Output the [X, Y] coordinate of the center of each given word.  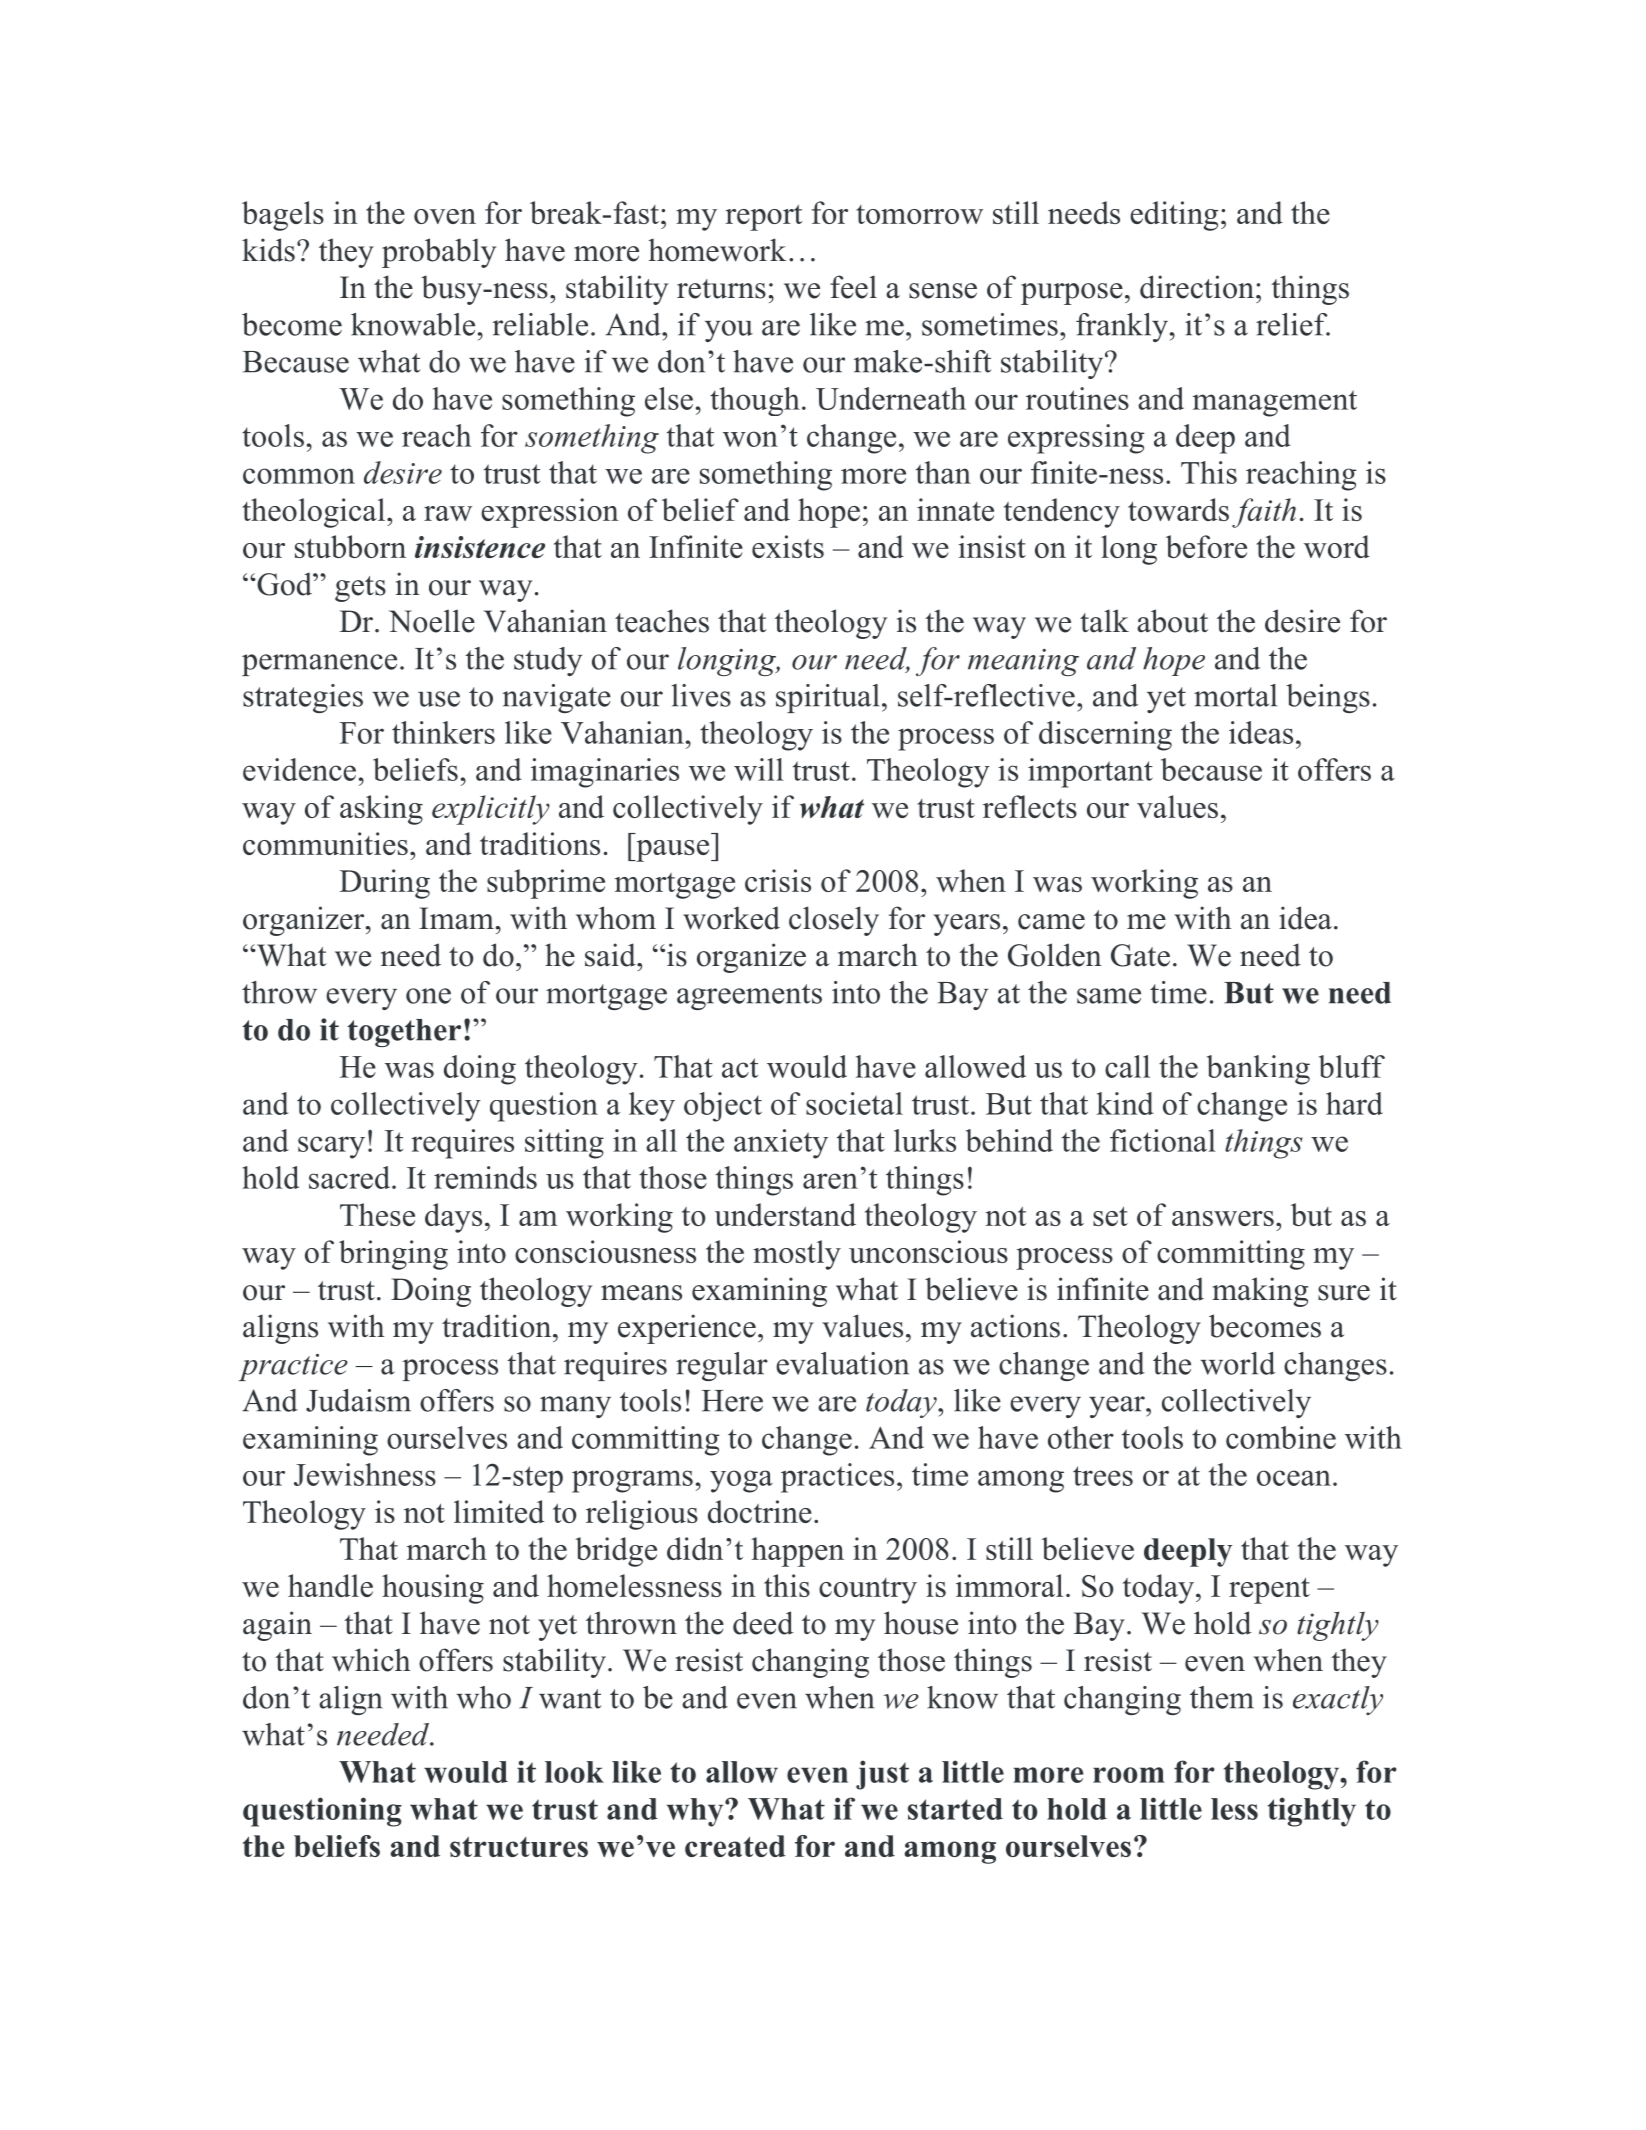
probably [439, 253]
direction [1198, 287]
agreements [749, 997]
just [882, 1775]
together [404, 1033]
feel [853, 287]
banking [1258, 1070]
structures [519, 1847]
